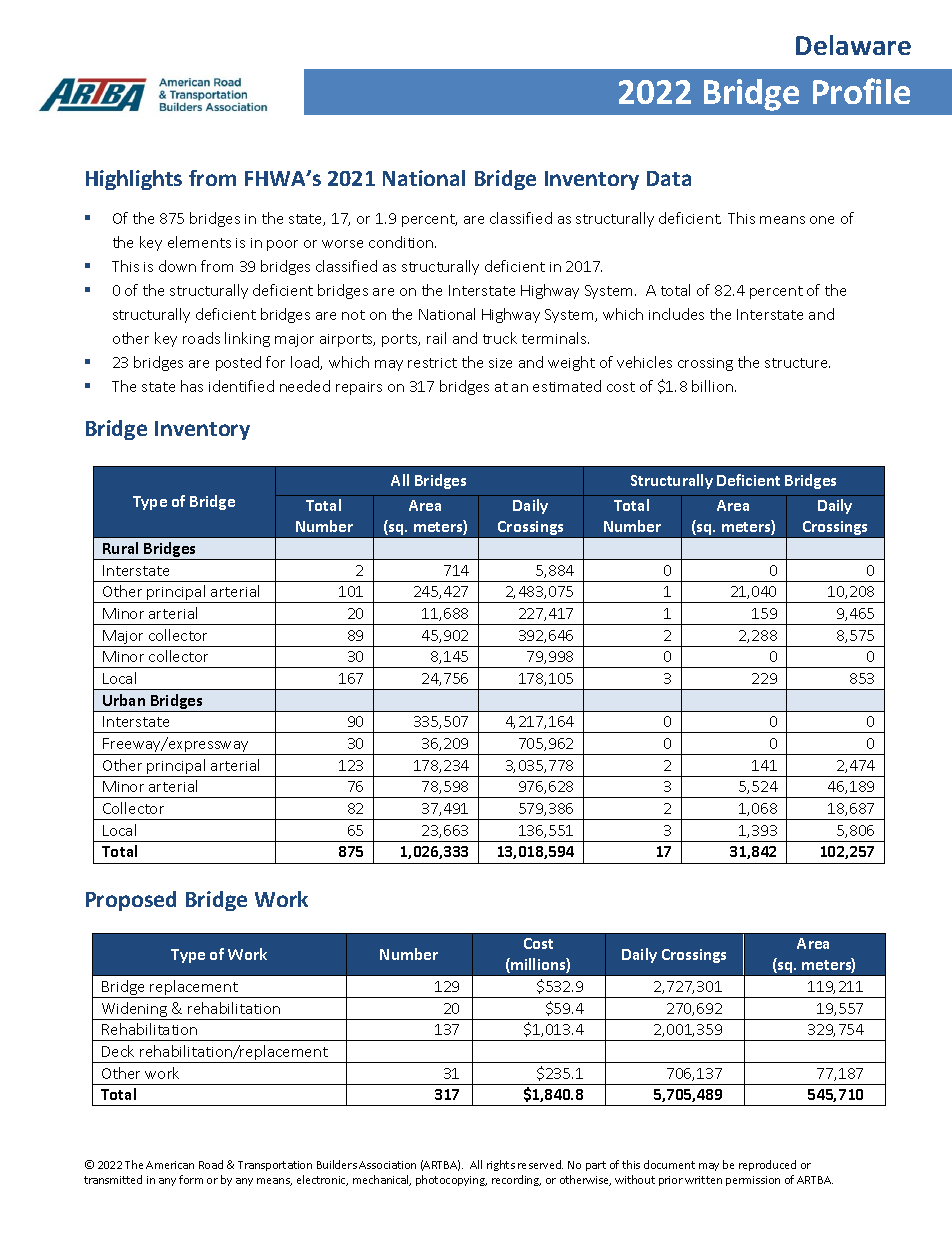 This image has width=952, height=1233. I want to click on Profile, so click(861, 91).
